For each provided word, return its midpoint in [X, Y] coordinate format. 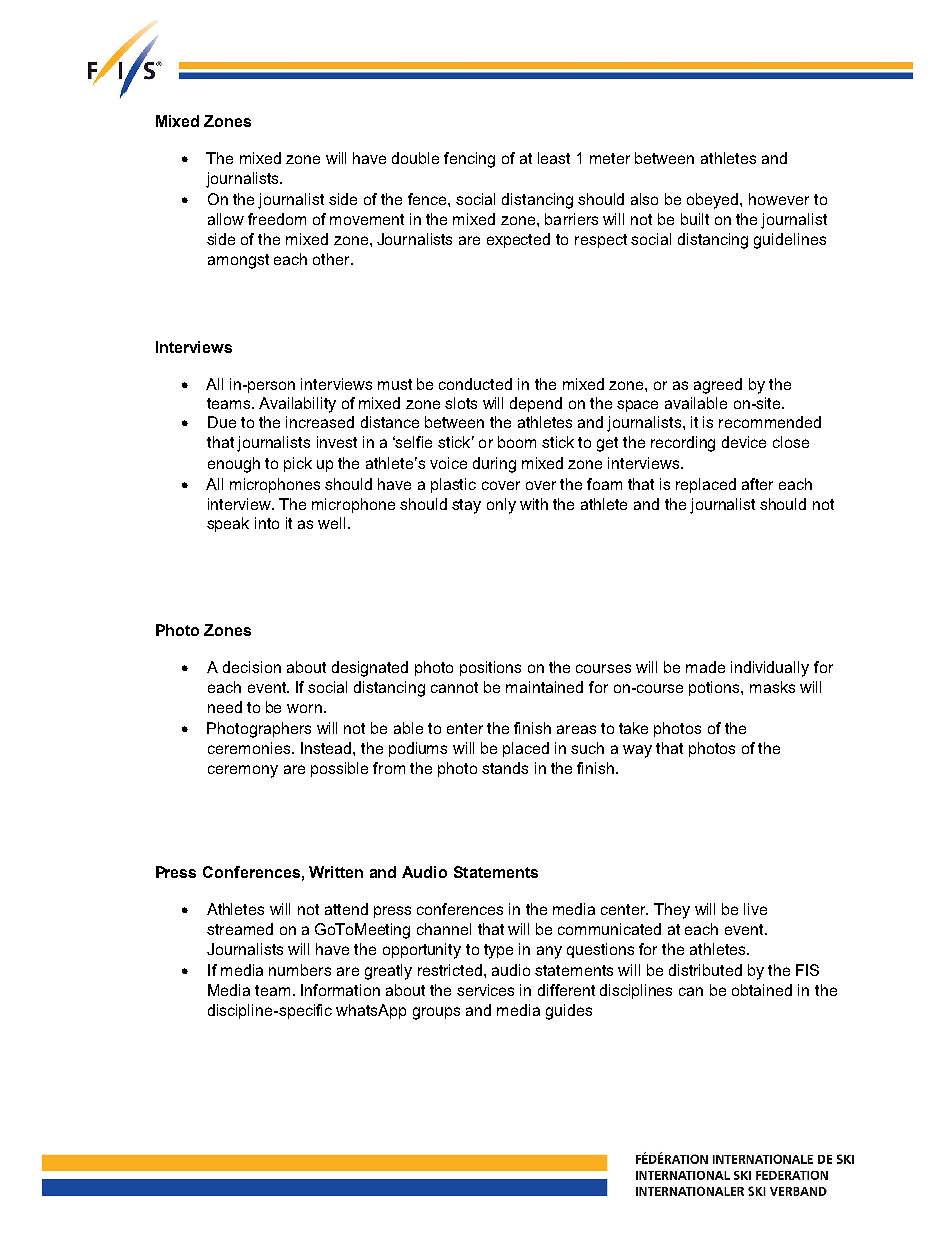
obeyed [714, 201]
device [744, 442]
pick [298, 464]
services [485, 990]
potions [715, 688]
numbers [300, 970]
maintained [544, 687]
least [554, 158]
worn [304, 708]
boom [517, 442]
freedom [277, 219]
